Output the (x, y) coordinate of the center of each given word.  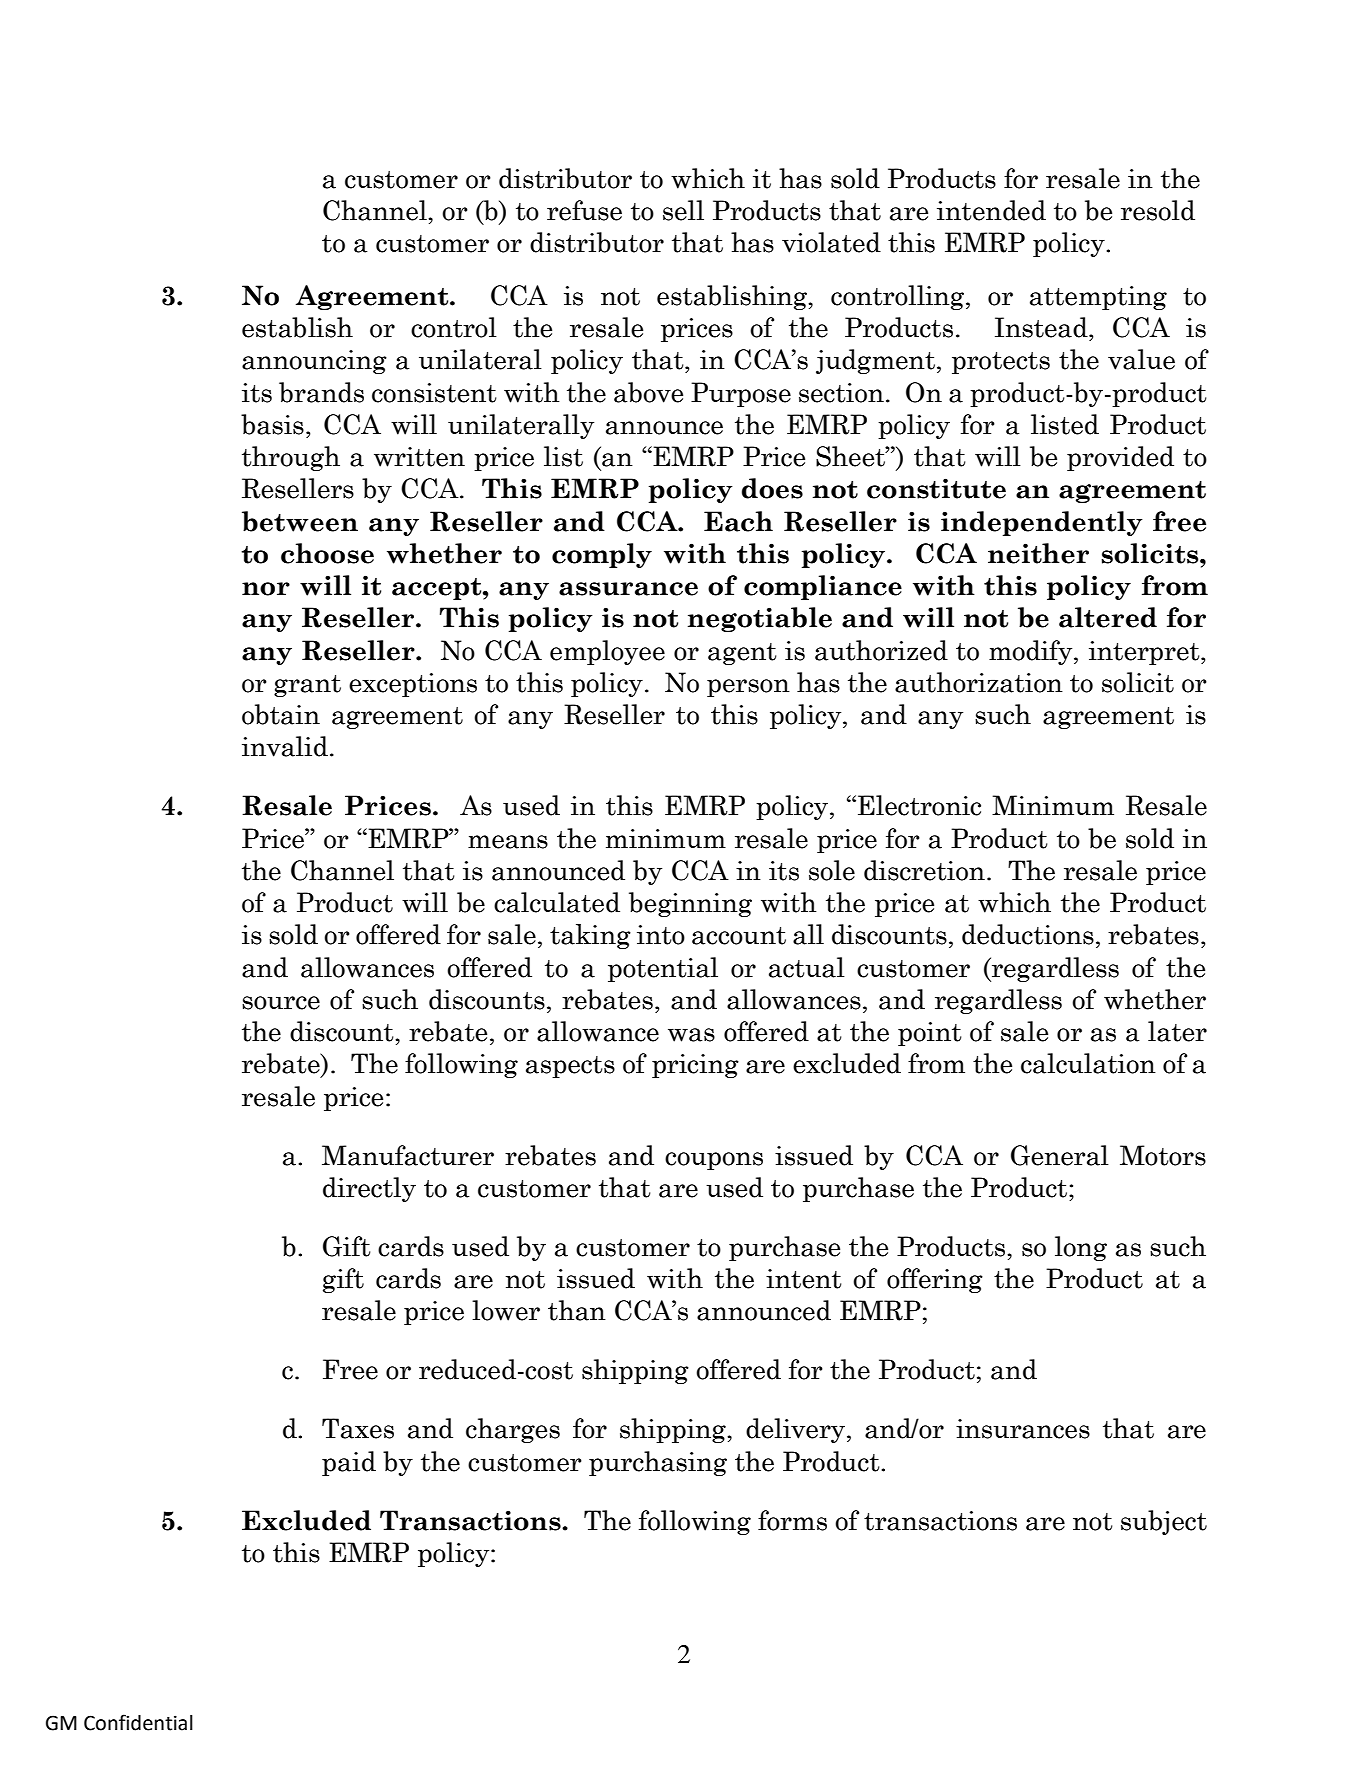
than (577, 1310)
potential (663, 969)
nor (266, 589)
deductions (1028, 934)
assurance (628, 589)
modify (1032, 652)
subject (1164, 1522)
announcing (314, 362)
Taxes (358, 1428)
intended (991, 210)
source (281, 1003)
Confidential (138, 1722)
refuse (584, 210)
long (1081, 1248)
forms (792, 1520)
